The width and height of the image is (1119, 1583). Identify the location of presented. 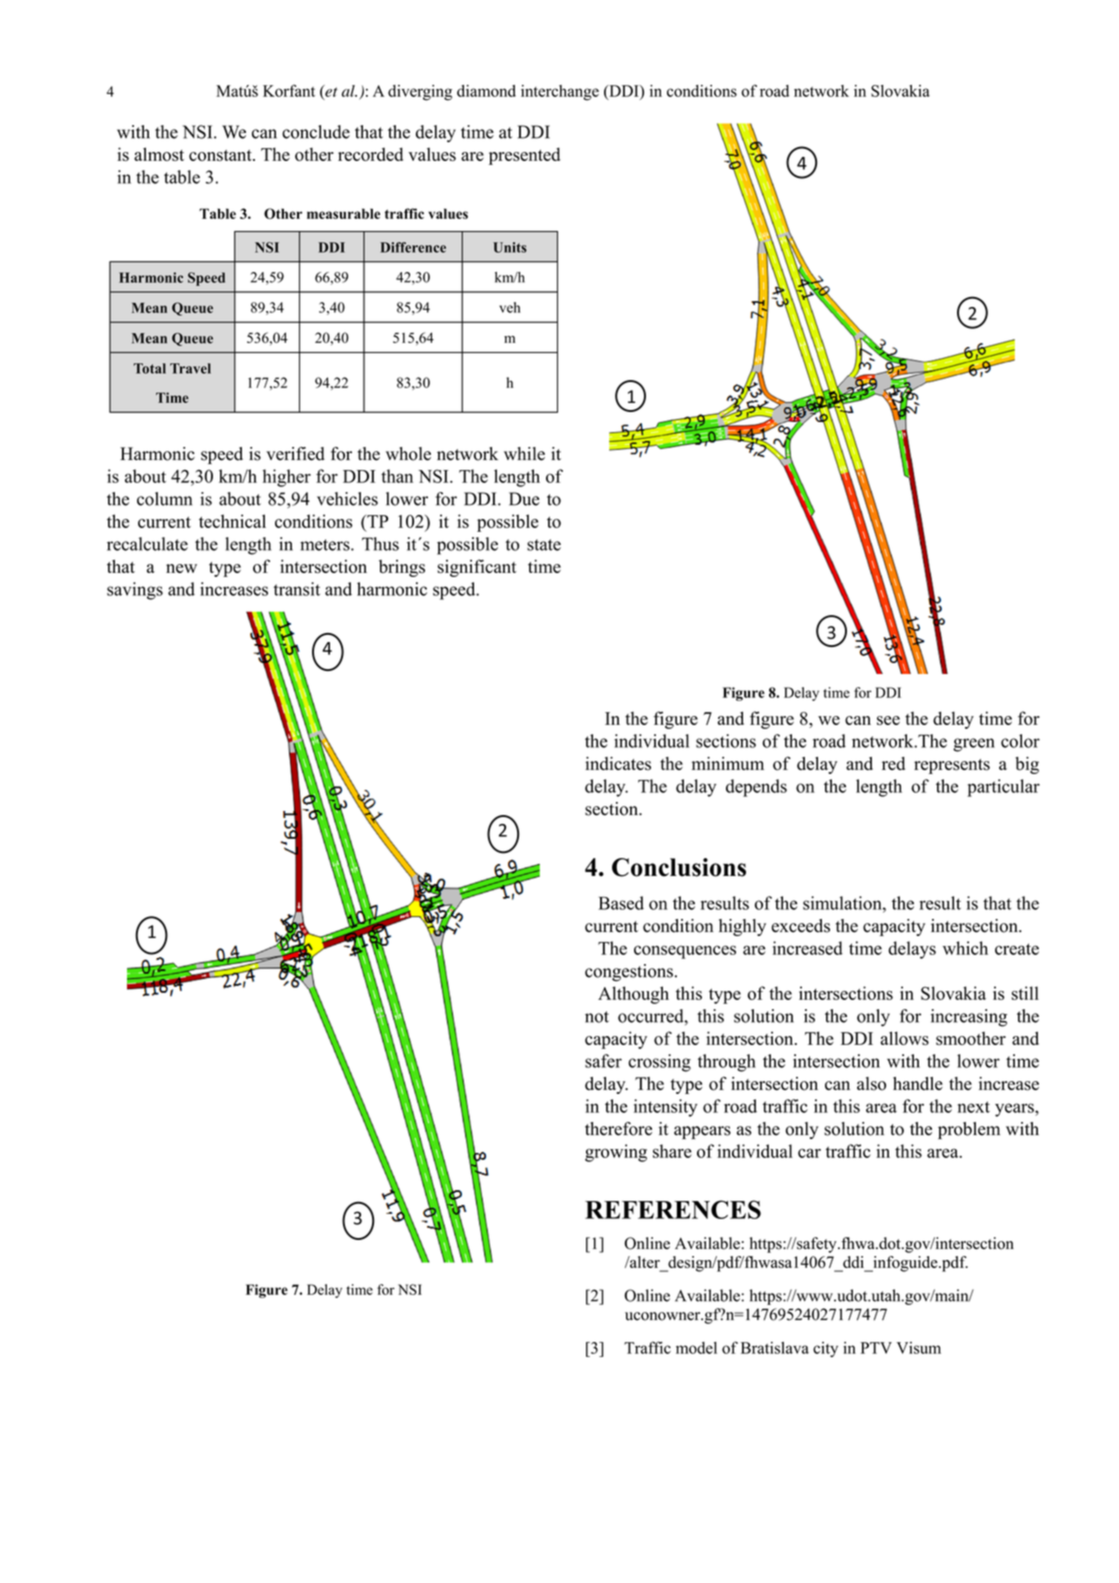
(524, 156).
